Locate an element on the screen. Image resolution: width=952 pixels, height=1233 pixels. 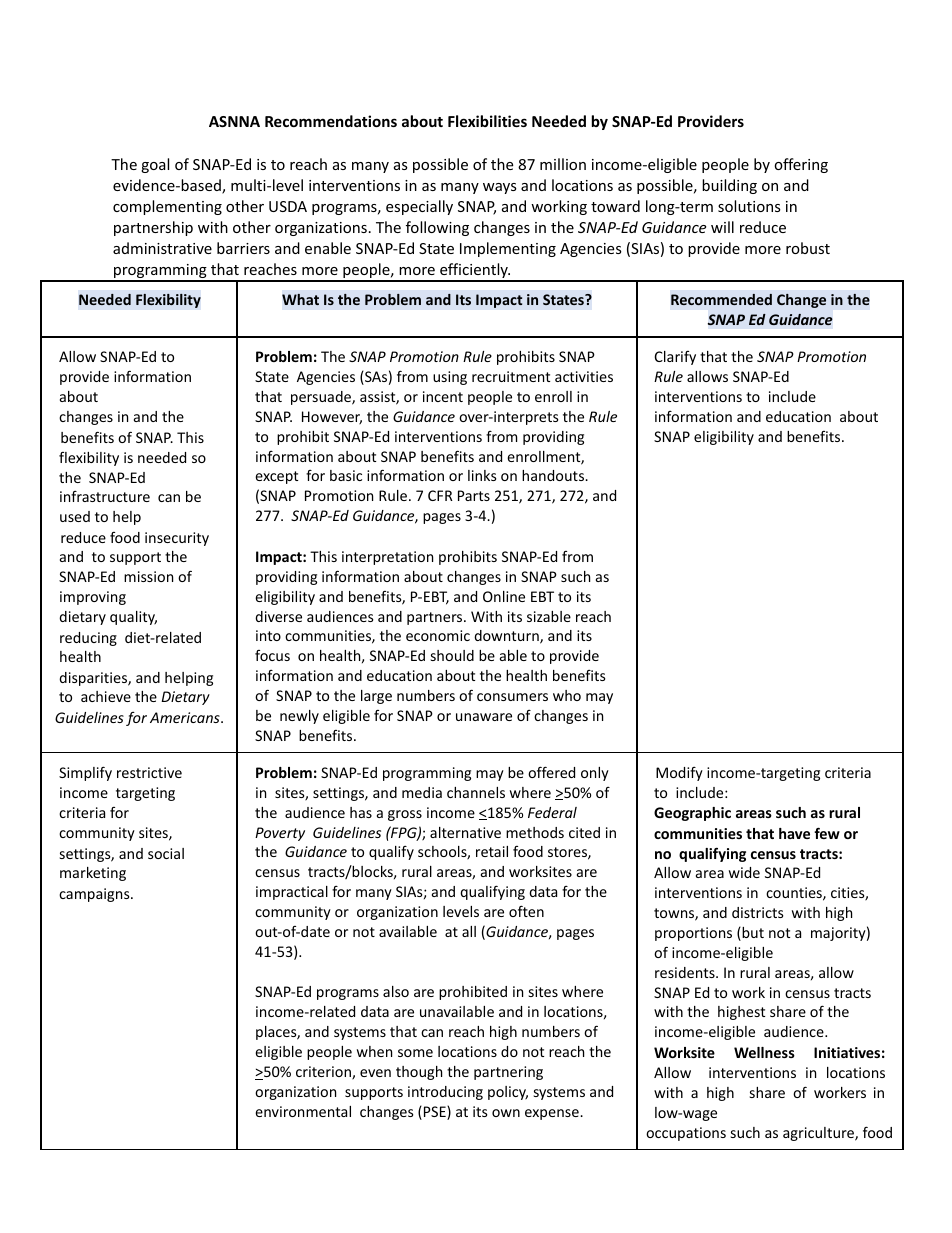
economic is located at coordinates (438, 635).
